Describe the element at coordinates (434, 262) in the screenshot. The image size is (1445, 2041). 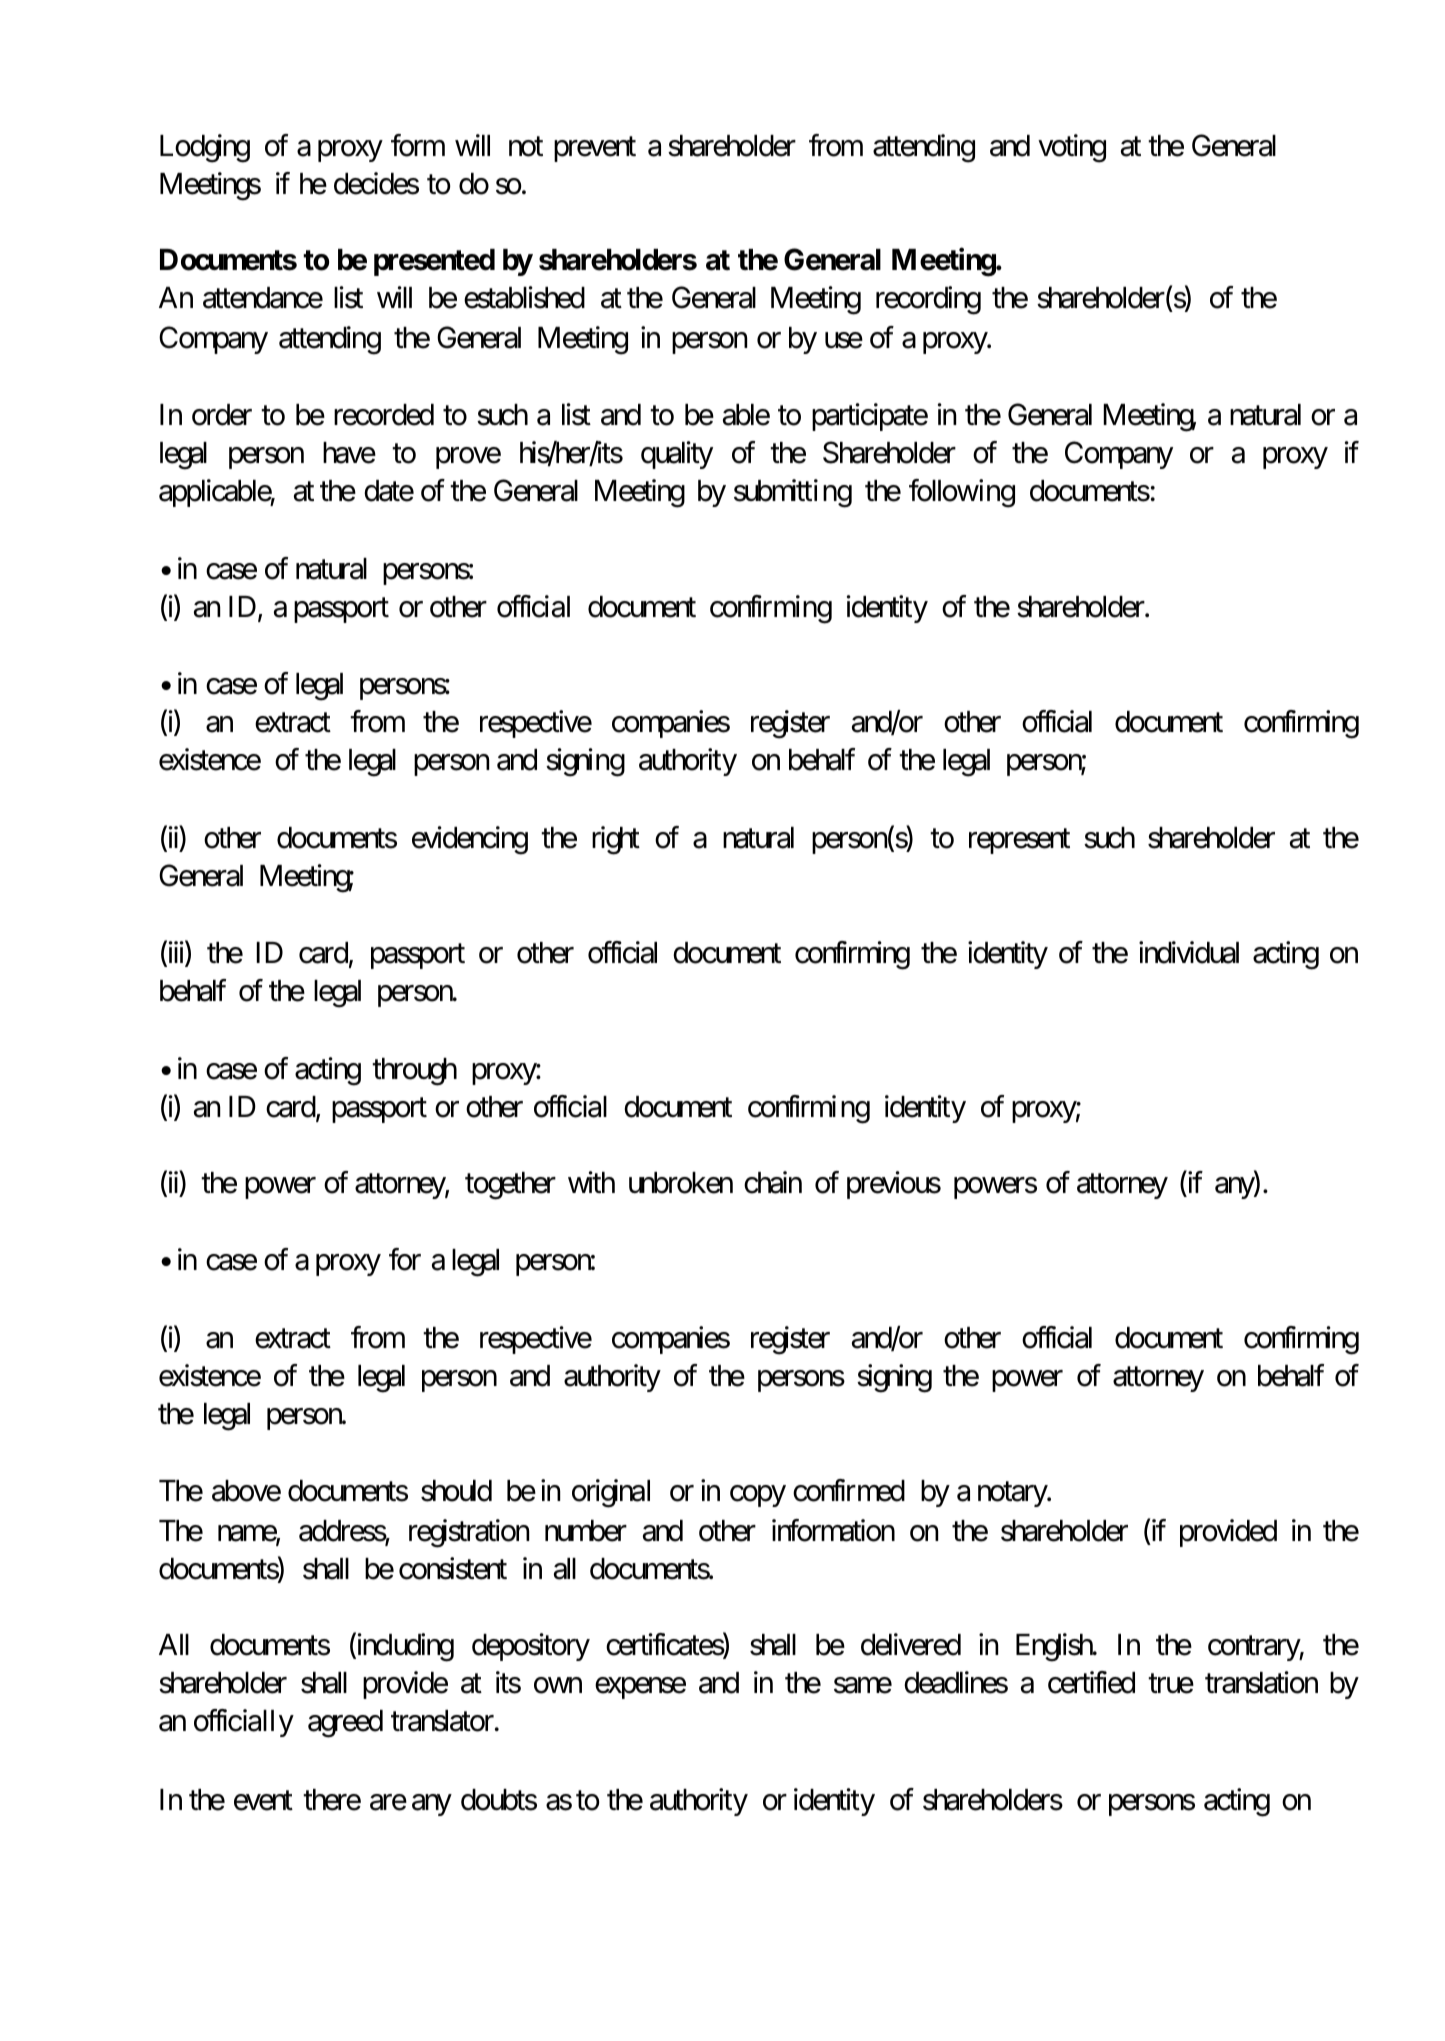
I see `presented` at that location.
